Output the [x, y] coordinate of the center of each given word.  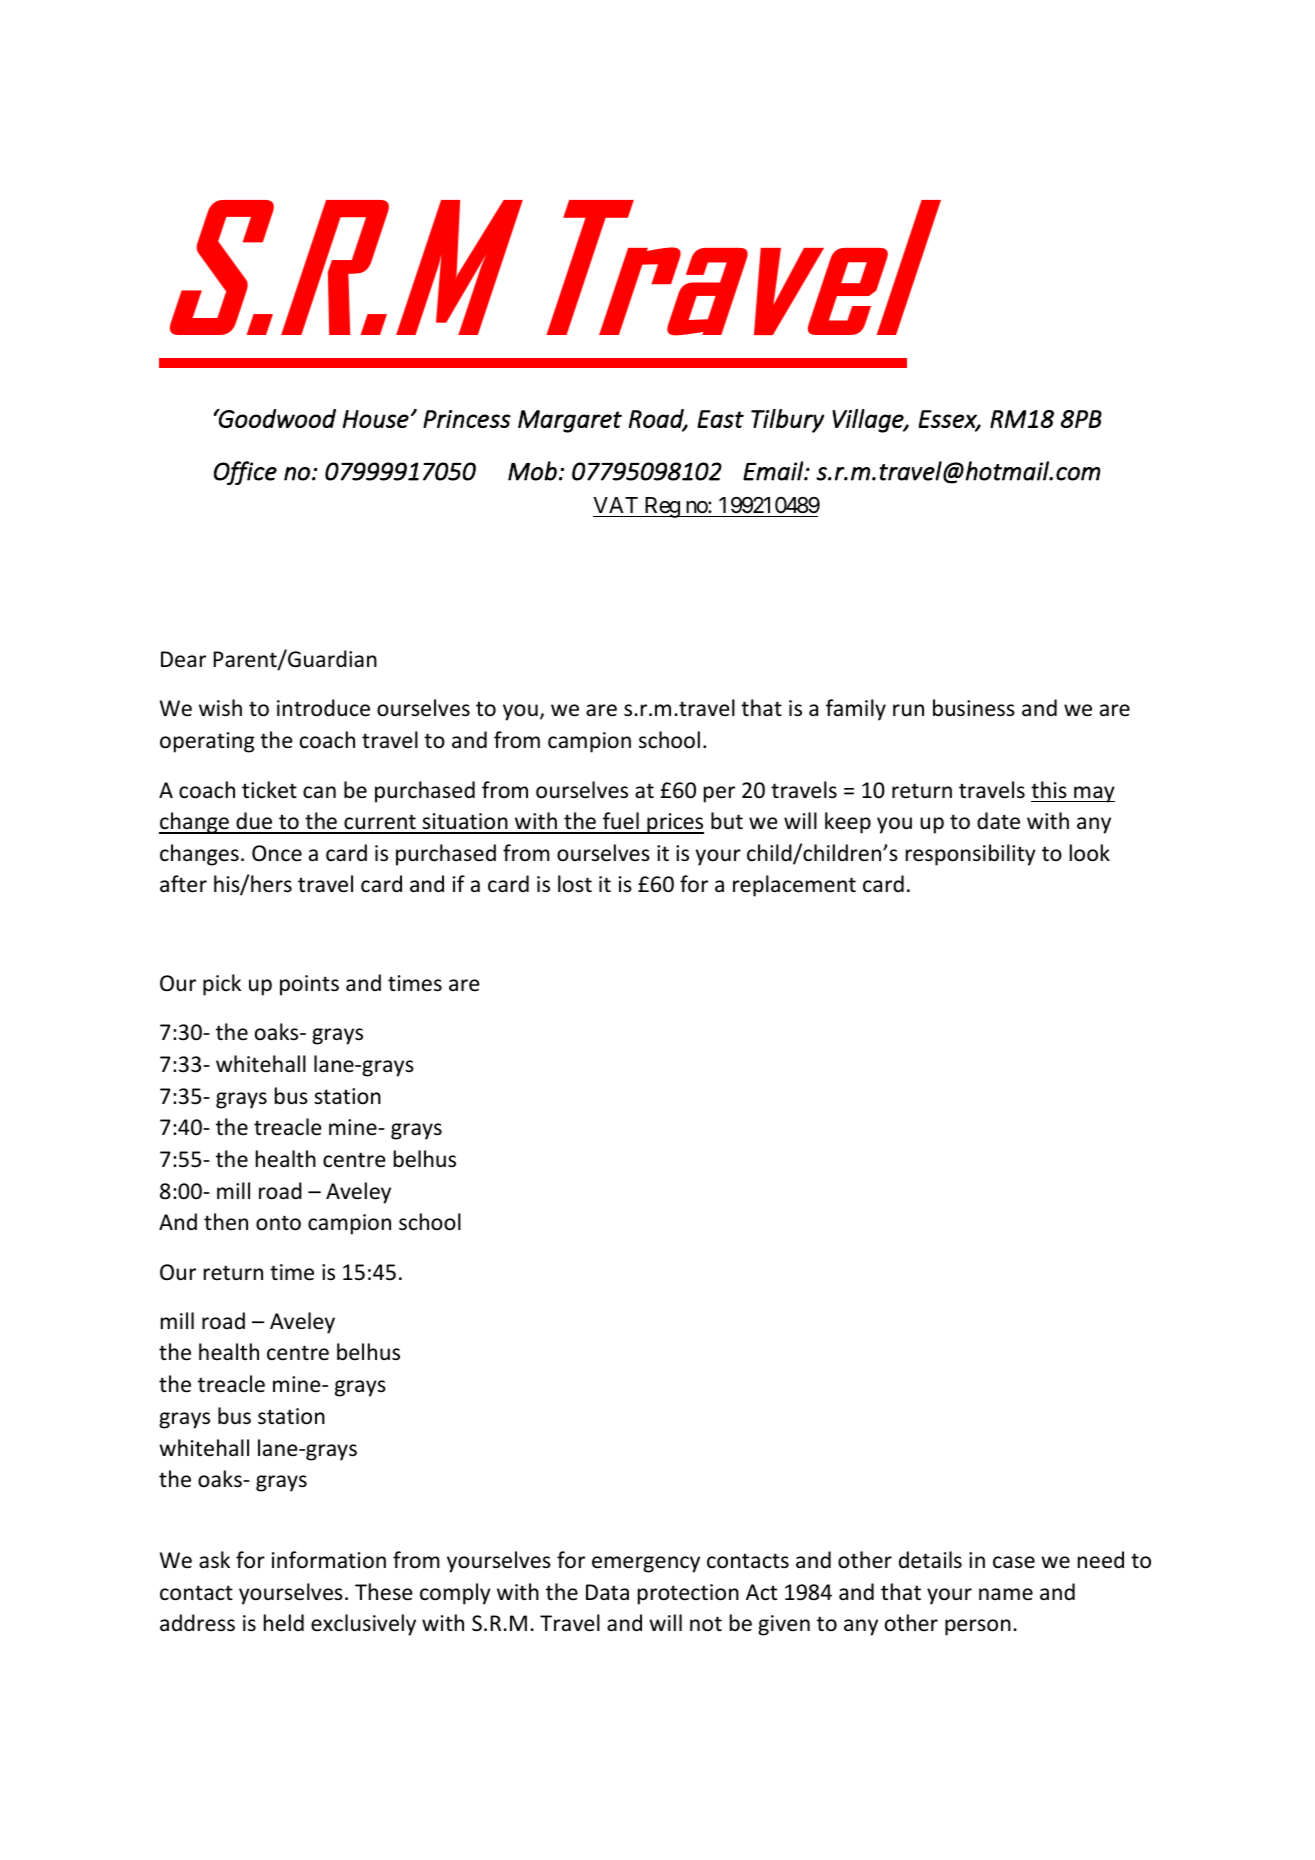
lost [575, 883]
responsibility [971, 855]
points [309, 985]
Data [607, 1592]
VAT [615, 505]
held [284, 1623]
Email [774, 471]
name [1006, 1594]
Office [245, 473]
